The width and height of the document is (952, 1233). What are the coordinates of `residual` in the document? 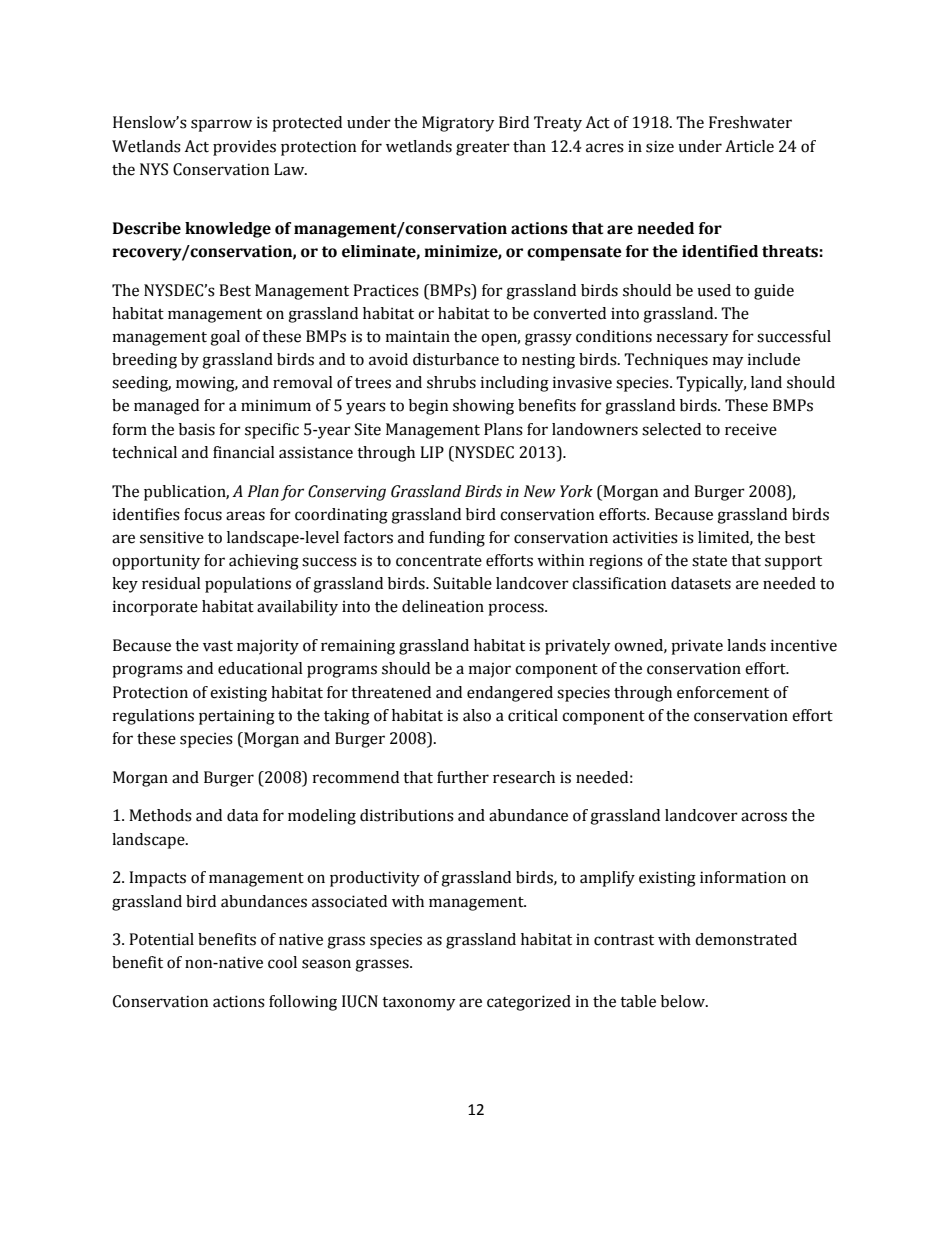 It's located at (171, 583).
